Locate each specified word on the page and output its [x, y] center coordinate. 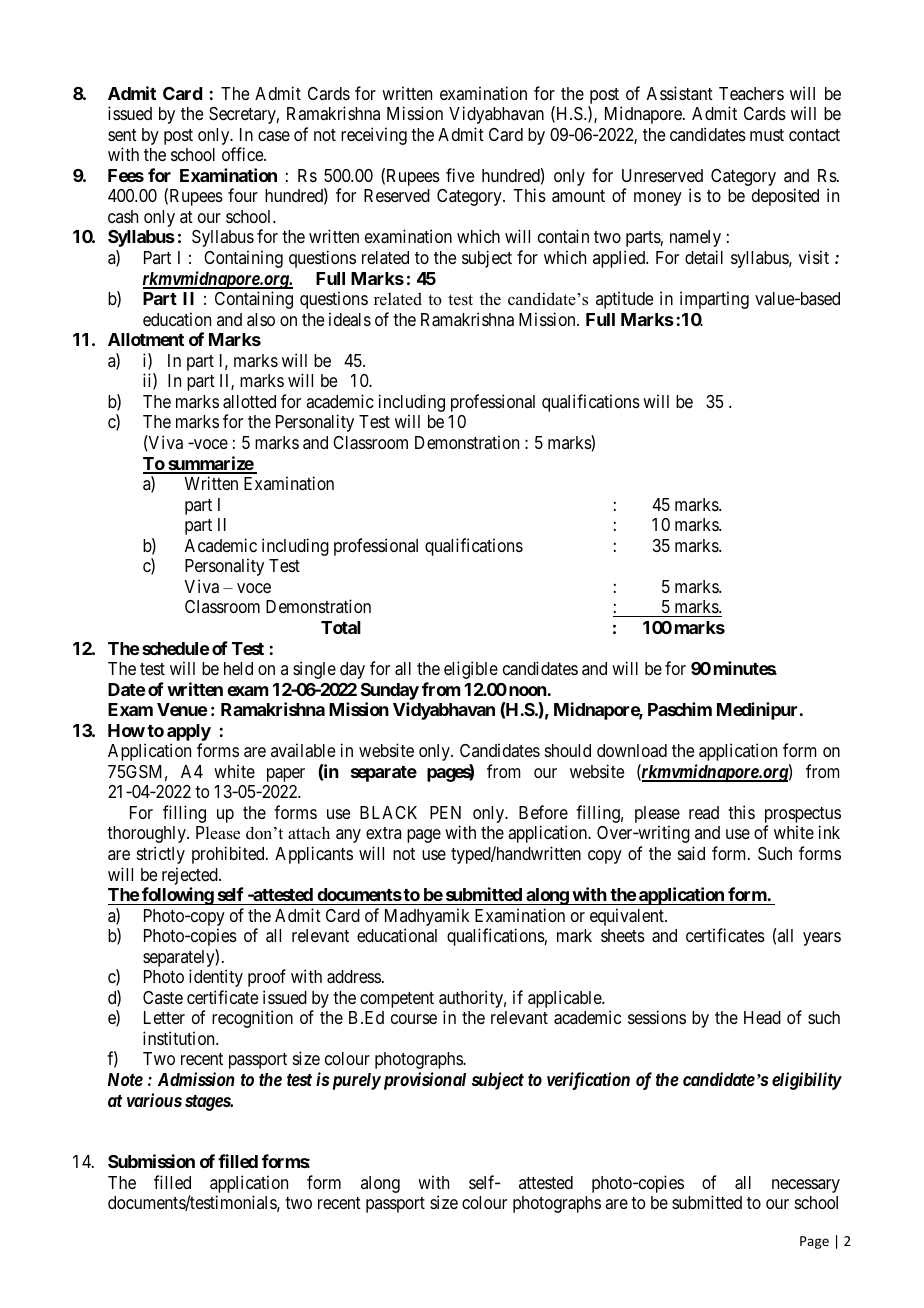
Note [125, 1079]
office [243, 154]
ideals [350, 319]
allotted [249, 402]
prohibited [229, 855]
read [704, 812]
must [767, 135]
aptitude [624, 300]
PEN [445, 812]
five [460, 175]
